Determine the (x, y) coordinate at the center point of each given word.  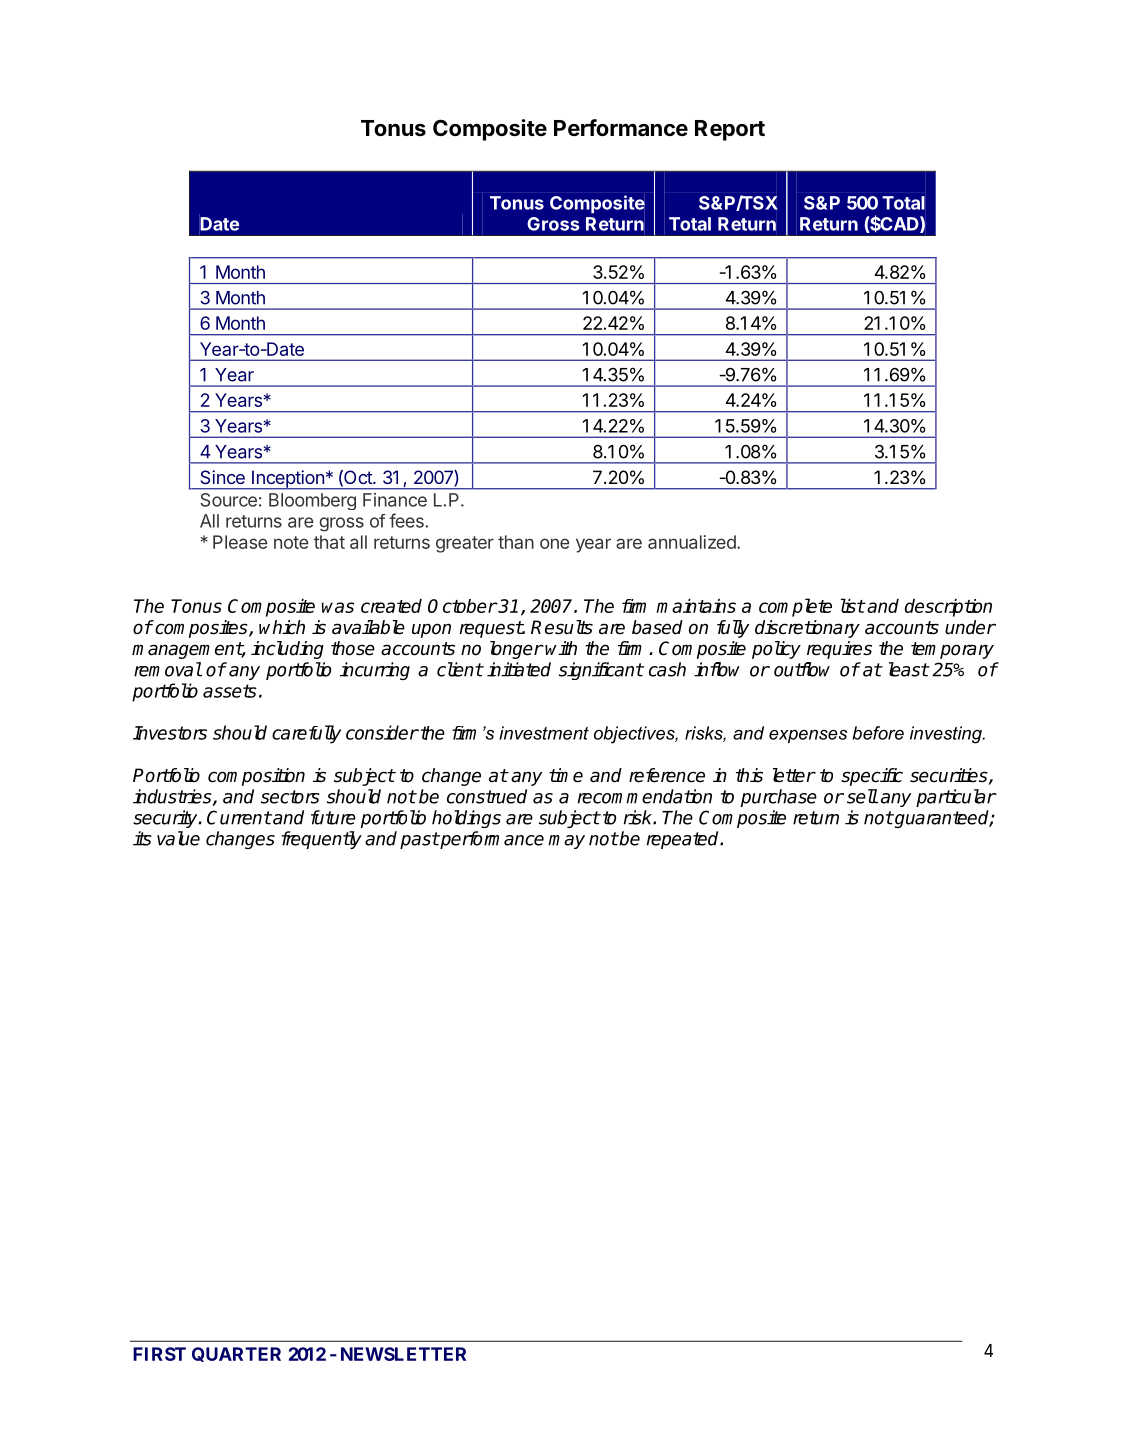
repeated (684, 840)
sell (862, 796)
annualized (693, 542)
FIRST (159, 1354)
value (178, 838)
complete (795, 607)
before (878, 733)
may (566, 842)
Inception (288, 480)
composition (256, 777)
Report (730, 130)
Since (223, 477)
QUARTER (236, 1354)
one (555, 543)
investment (544, 733)
